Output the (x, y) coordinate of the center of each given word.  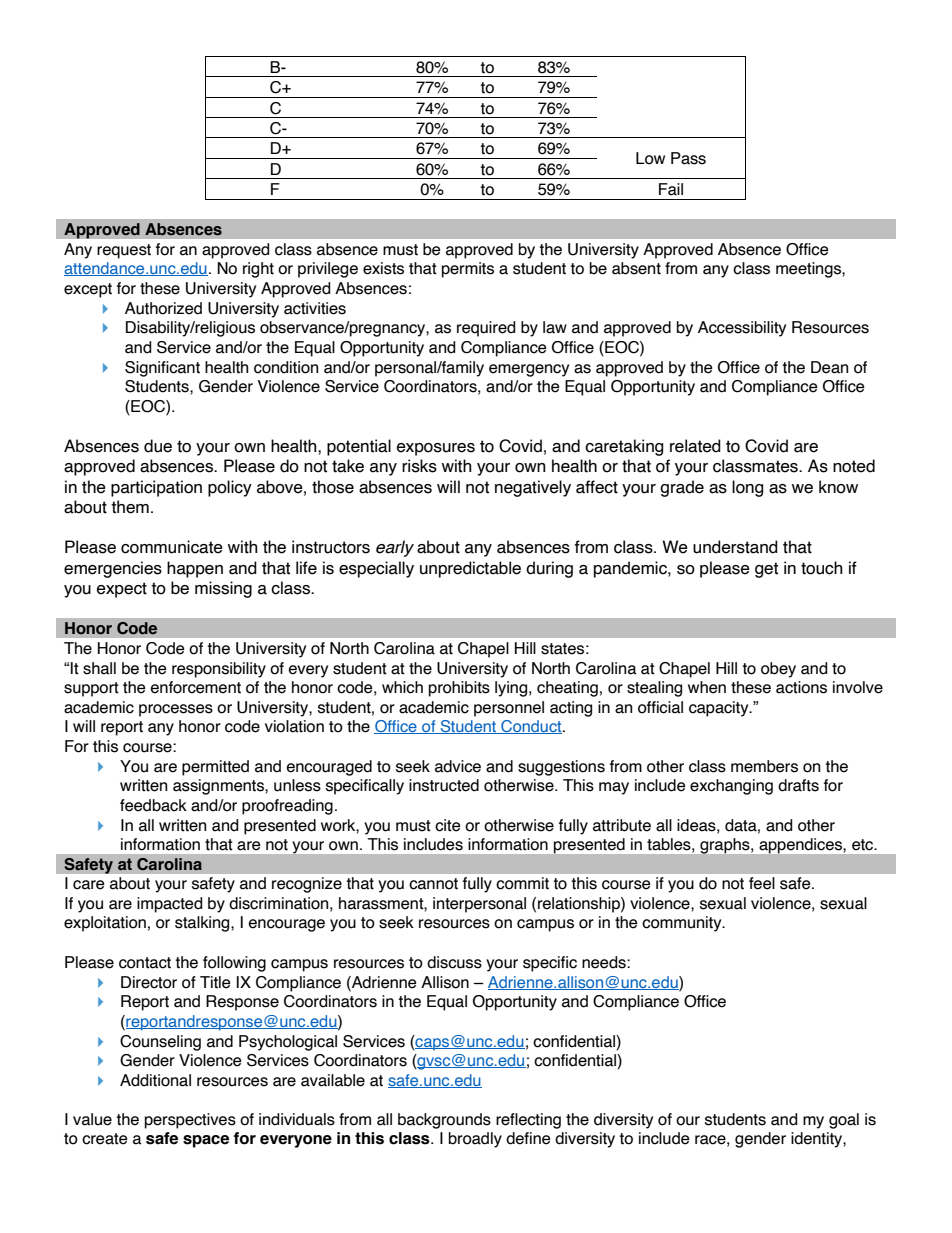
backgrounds (444, 1121)
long (747, 488)
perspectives (190, 1121)
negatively (533, 488)
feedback (153, 805)
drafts (798, 785)
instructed (444, 785)
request (124, 251)
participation (156, 488)
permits (468, 270)
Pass (688, 158)
